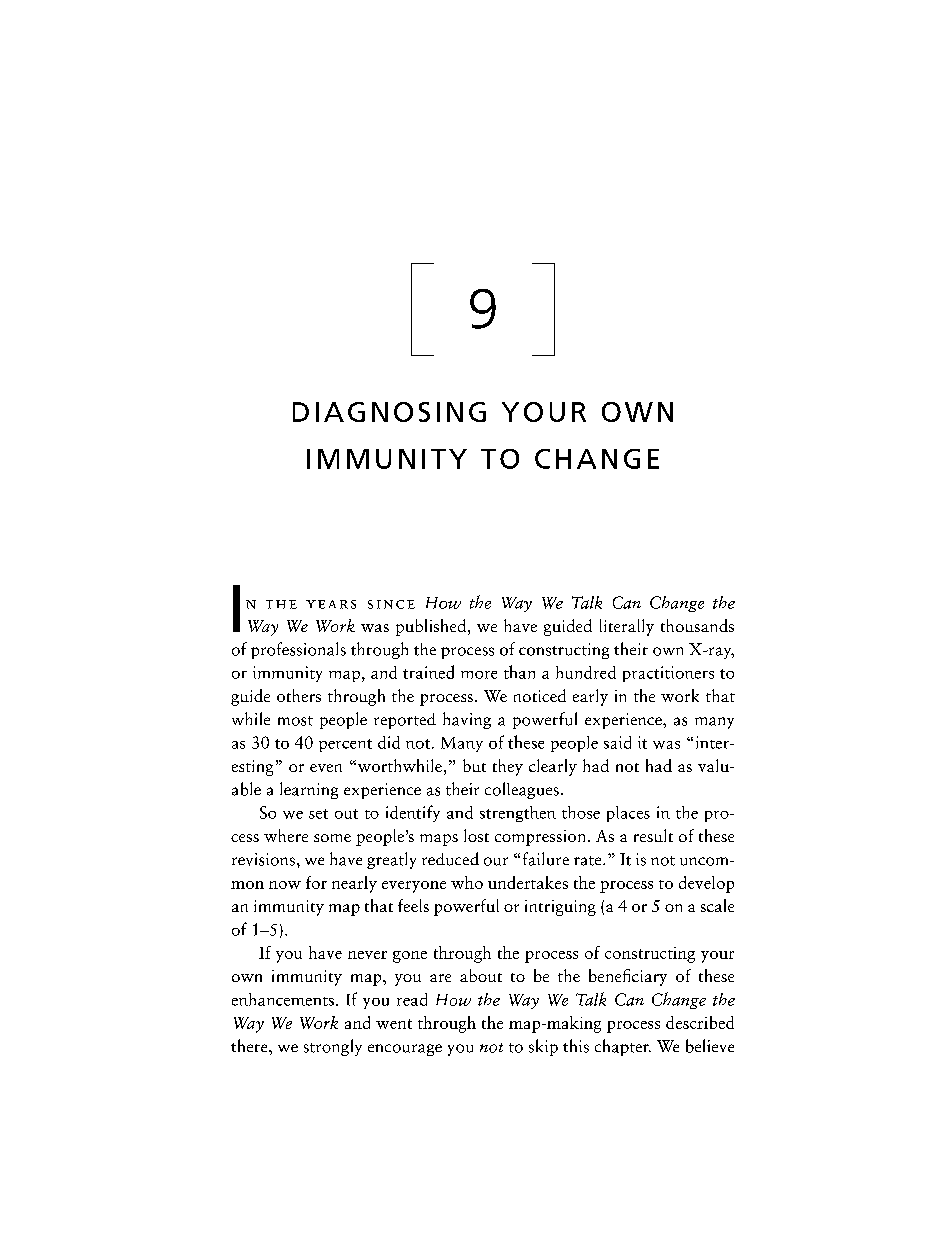 This screenshot has width=952, height=1233. What do you see at coordinates (467, 720) in the screenshot?
I see `having` at bounding box center [467, 720].
